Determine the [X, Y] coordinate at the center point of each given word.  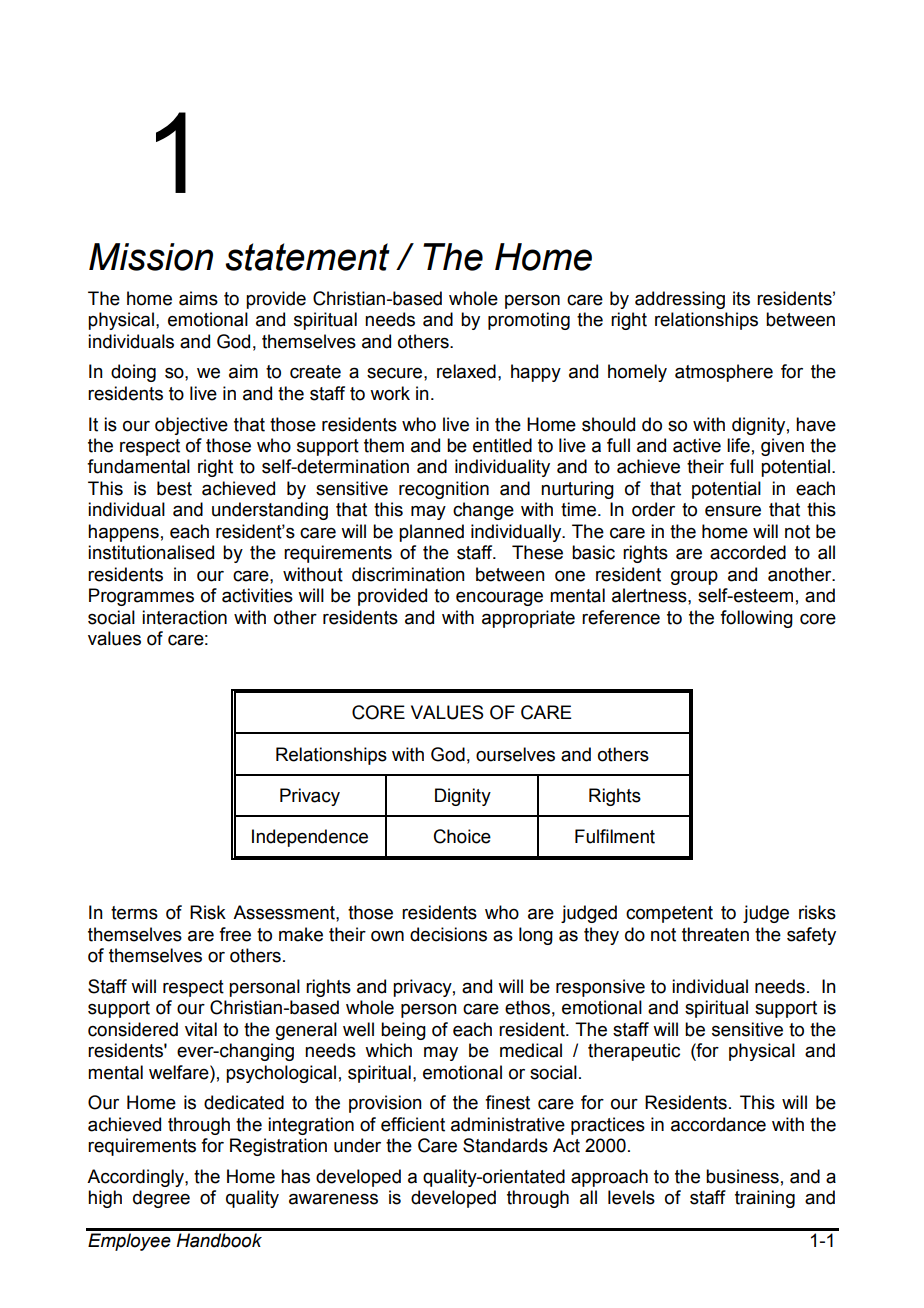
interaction [184, 617]
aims [198, 298]
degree [161, 1199]
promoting [529, 321]
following [756, 619]
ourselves [515, 754]
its [741, 298]
